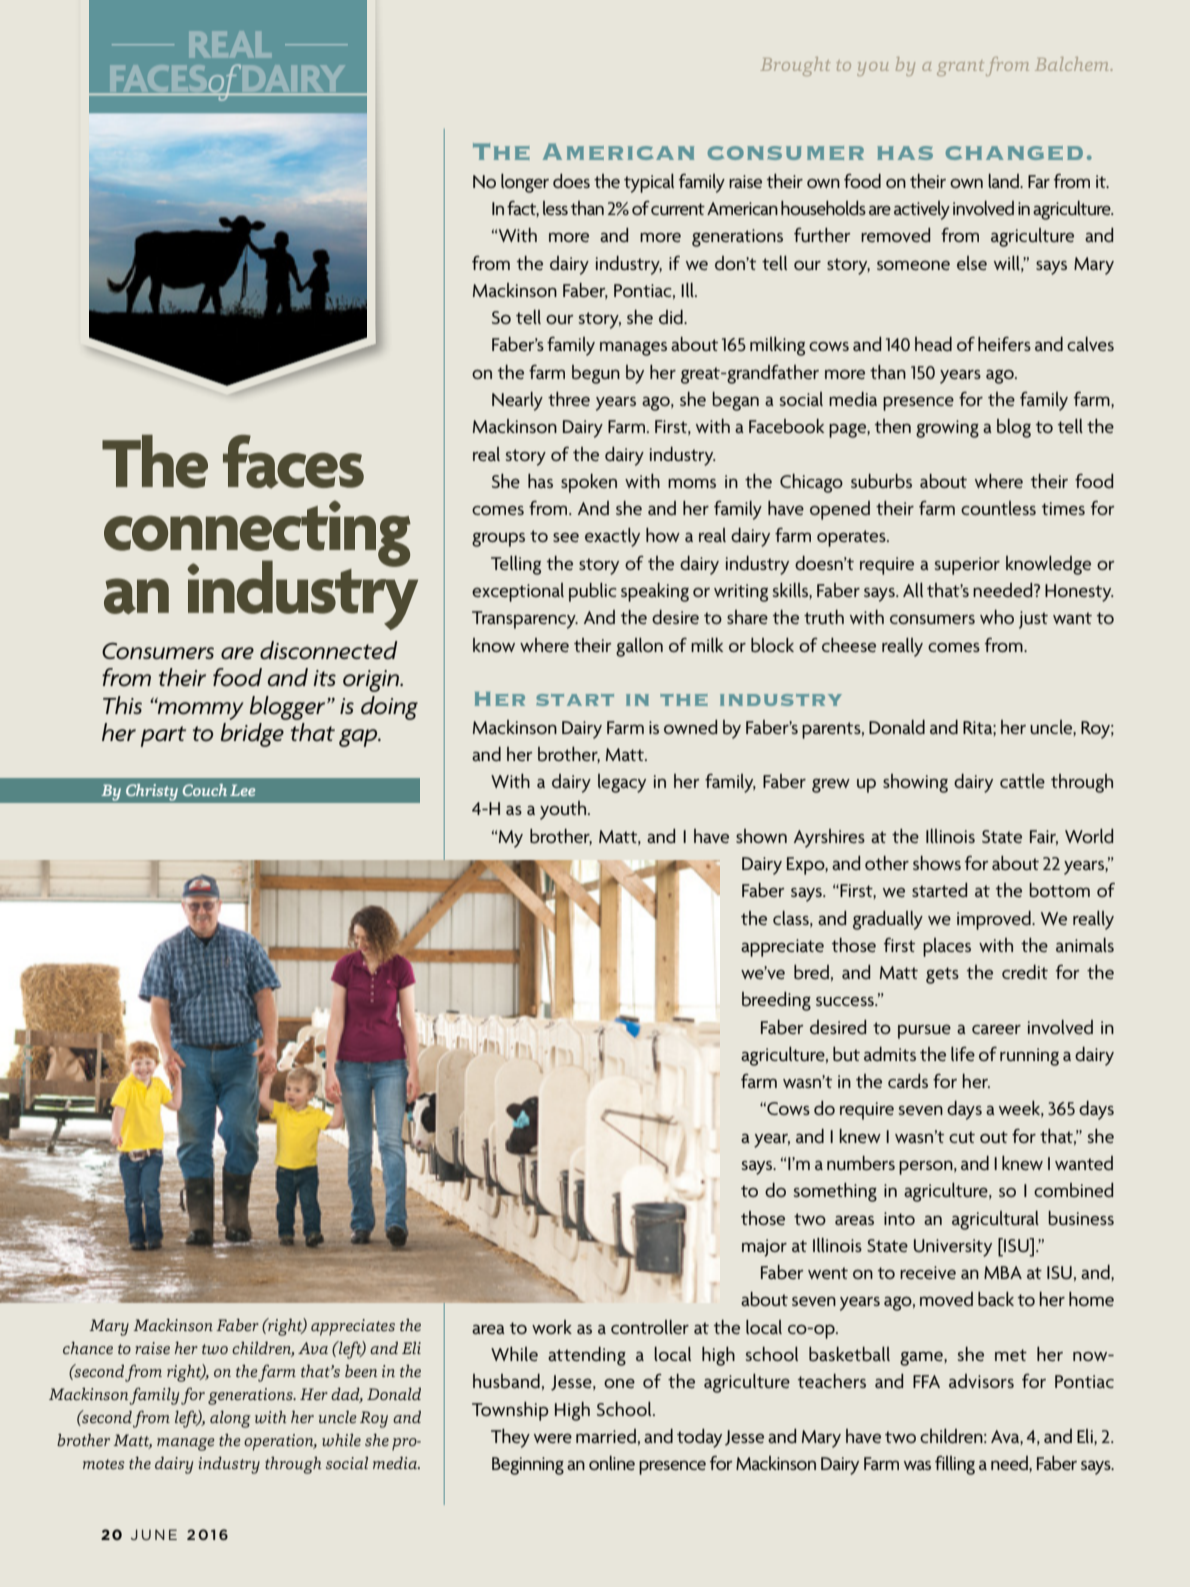 The width and height of the document is (1190, 1587). Describe the element at coordinates (776, 1001) in the document. I see `breeding` at that location.
